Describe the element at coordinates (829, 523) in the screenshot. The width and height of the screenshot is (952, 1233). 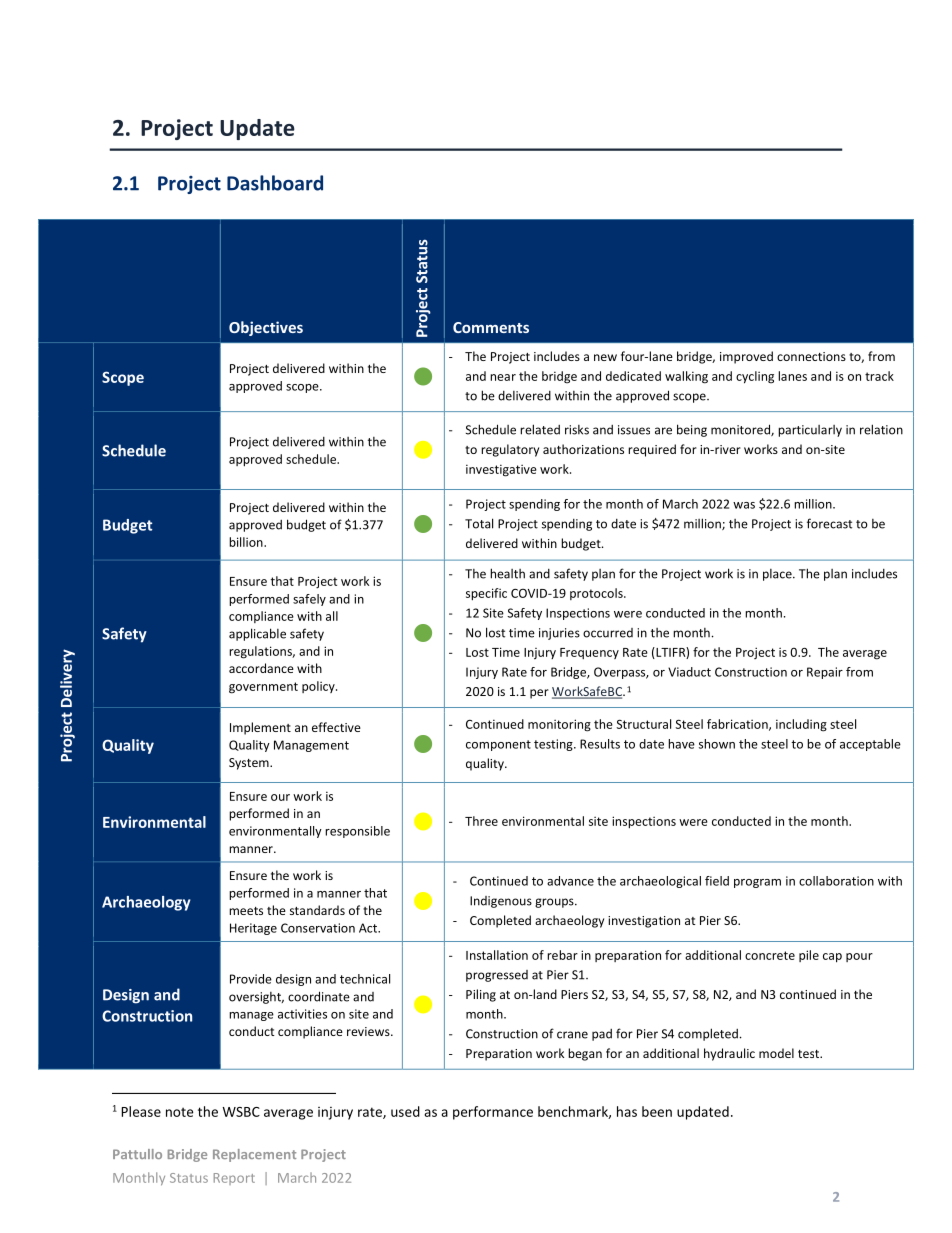
I see `forecast` at that location.
